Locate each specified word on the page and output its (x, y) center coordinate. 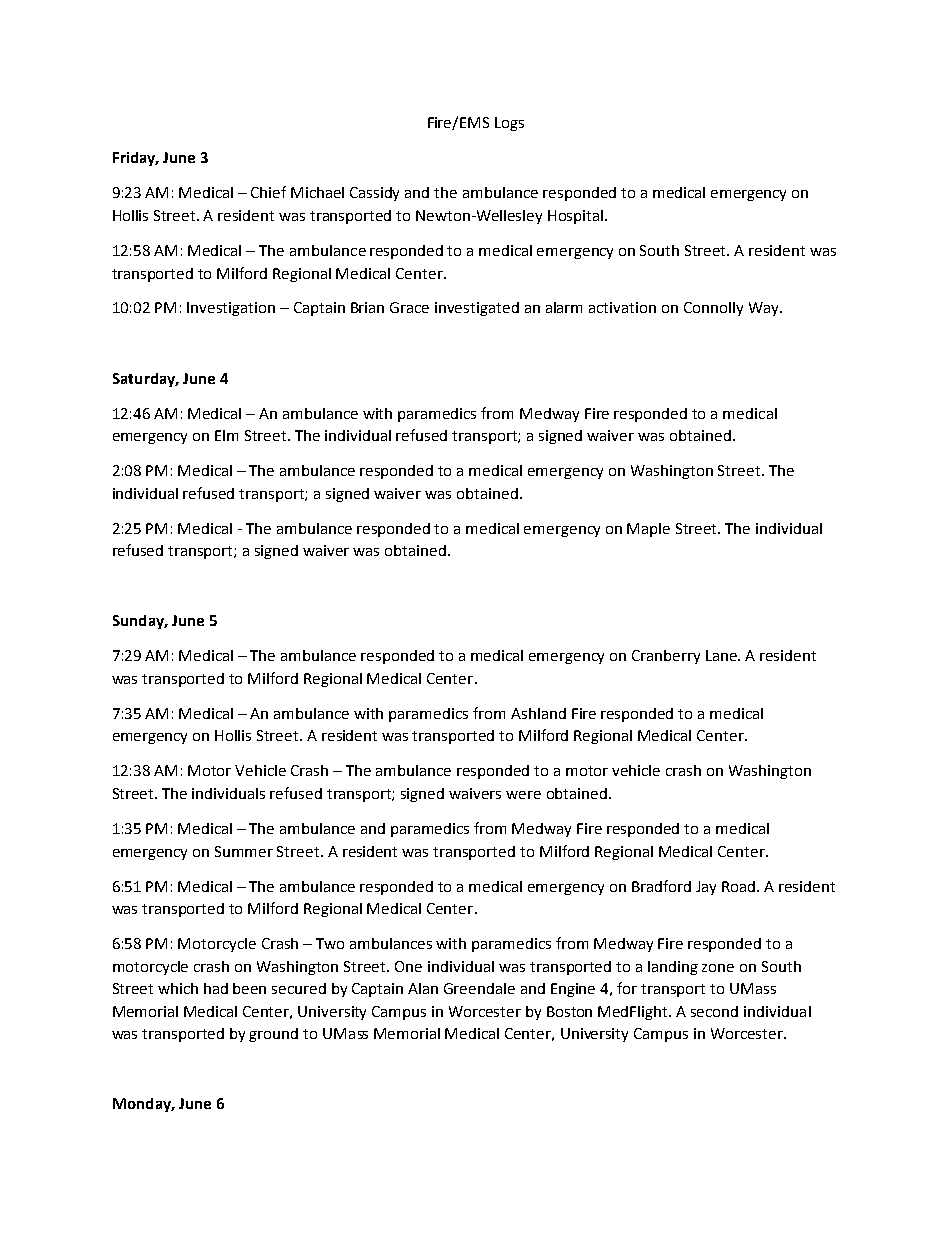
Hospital (577, 217)
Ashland (538, 713)
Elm (226, 435)
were (523, 795)
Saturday (145, 380)
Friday (135, 159)
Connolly (713, 309)
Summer (244, 851)
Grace (409, 307)
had (216, 988)
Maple (648, 530)
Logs (509, 124)
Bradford (661, 886)
